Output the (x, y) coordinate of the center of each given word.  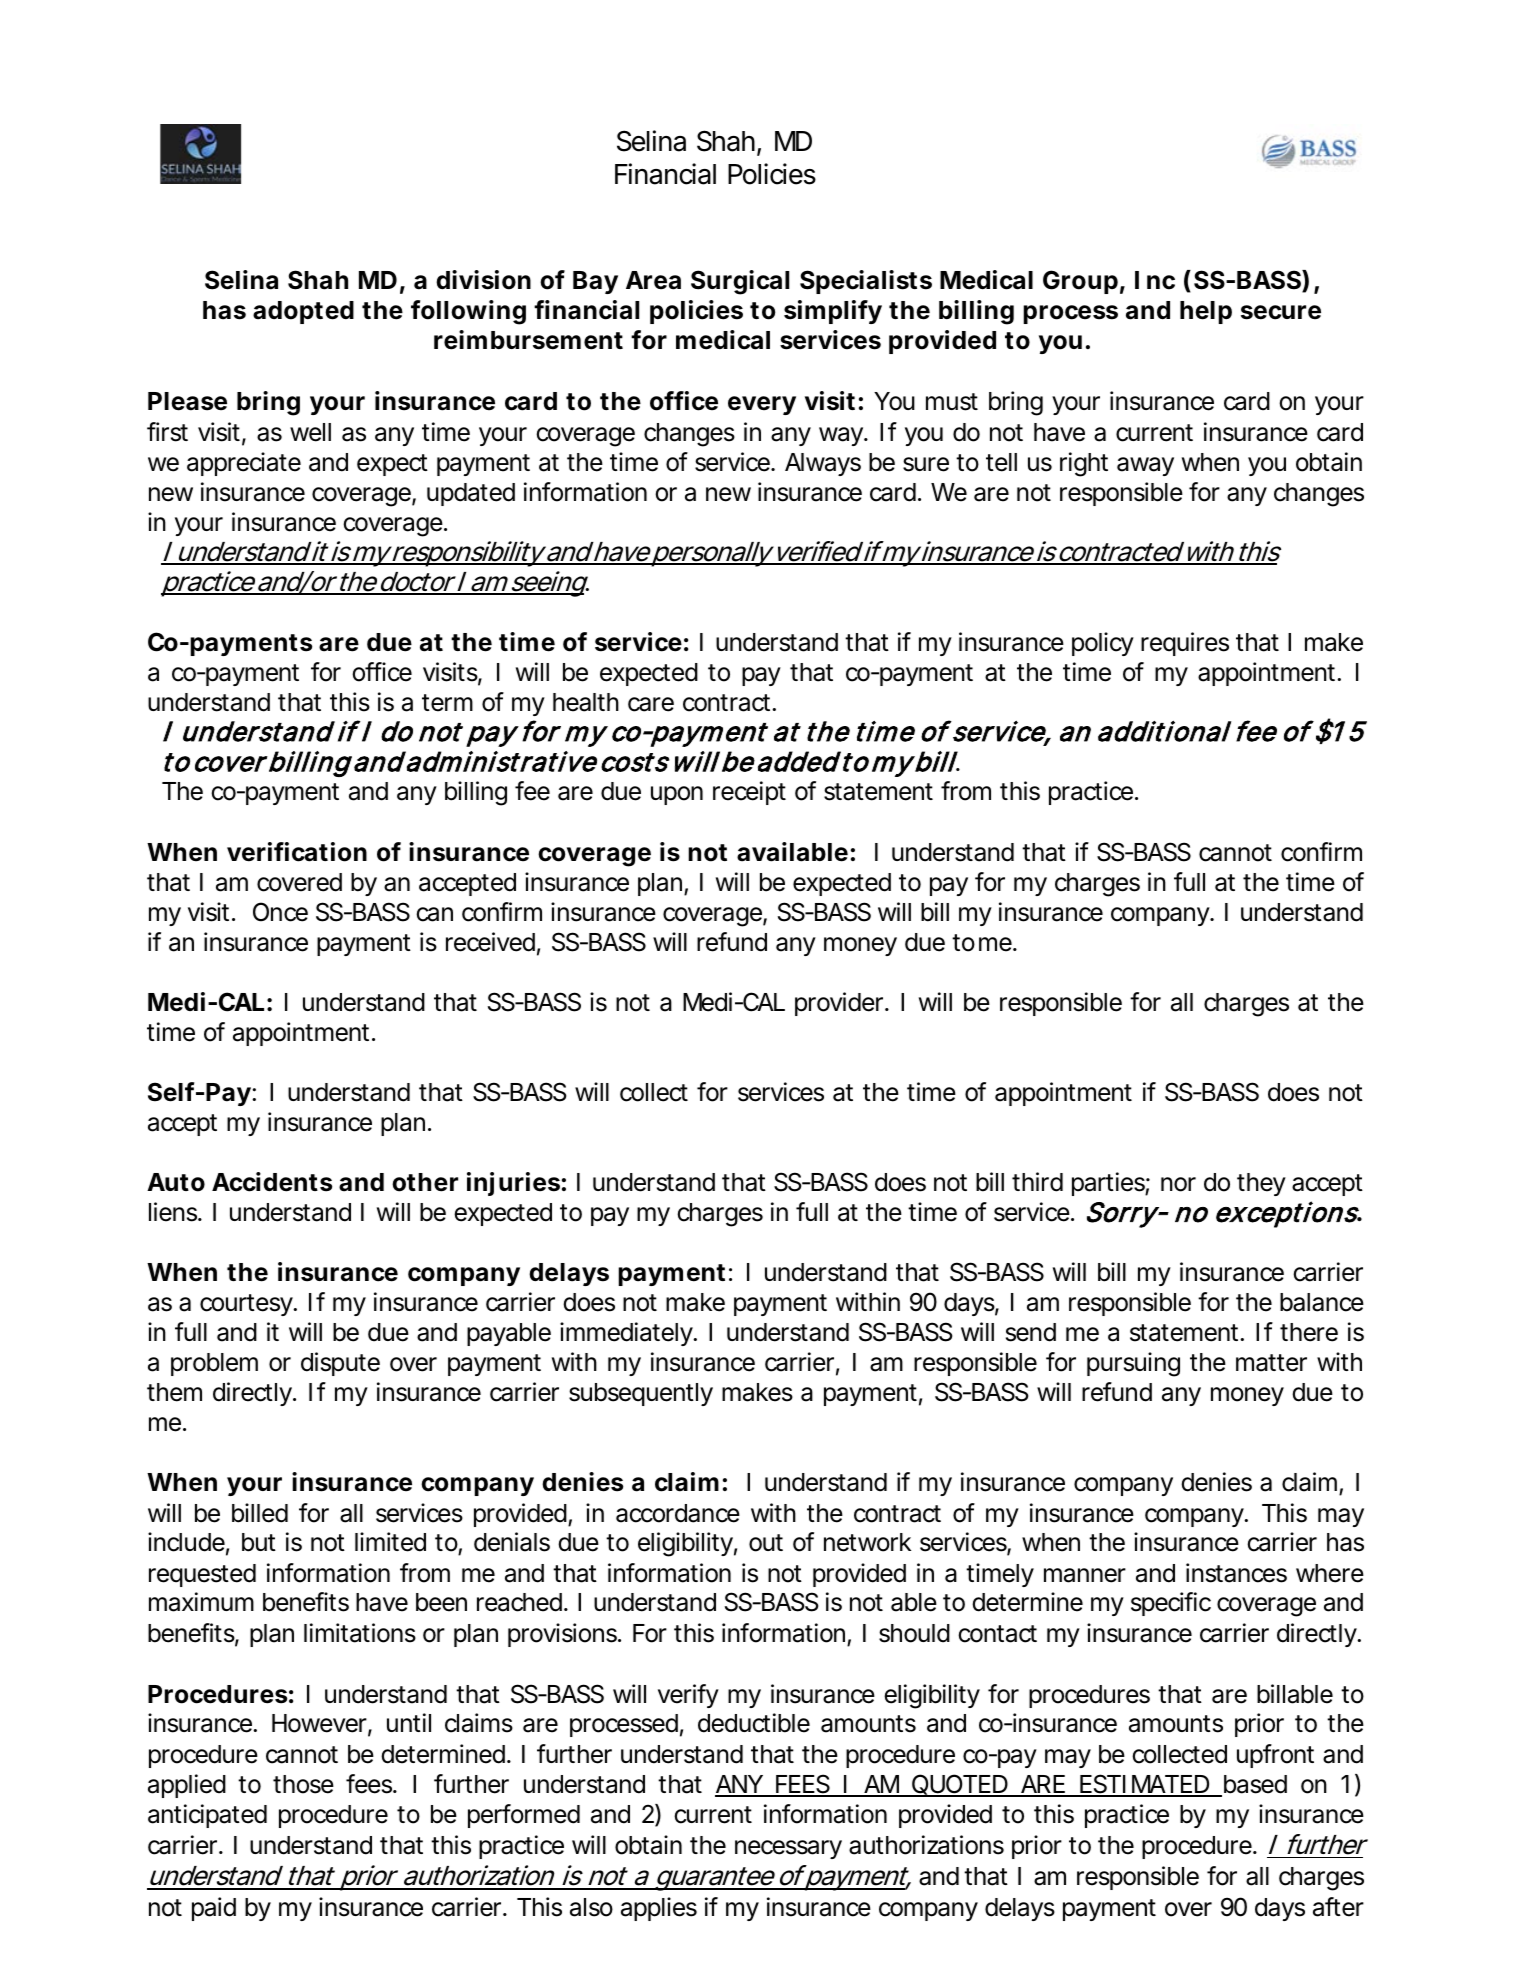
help (1206, 312)
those (303, 1784)
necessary (788, 1849)
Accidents (272, 1182)
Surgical (740, 282)
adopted (303, 312)
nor (1178, 1184)
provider (841, 1004)
